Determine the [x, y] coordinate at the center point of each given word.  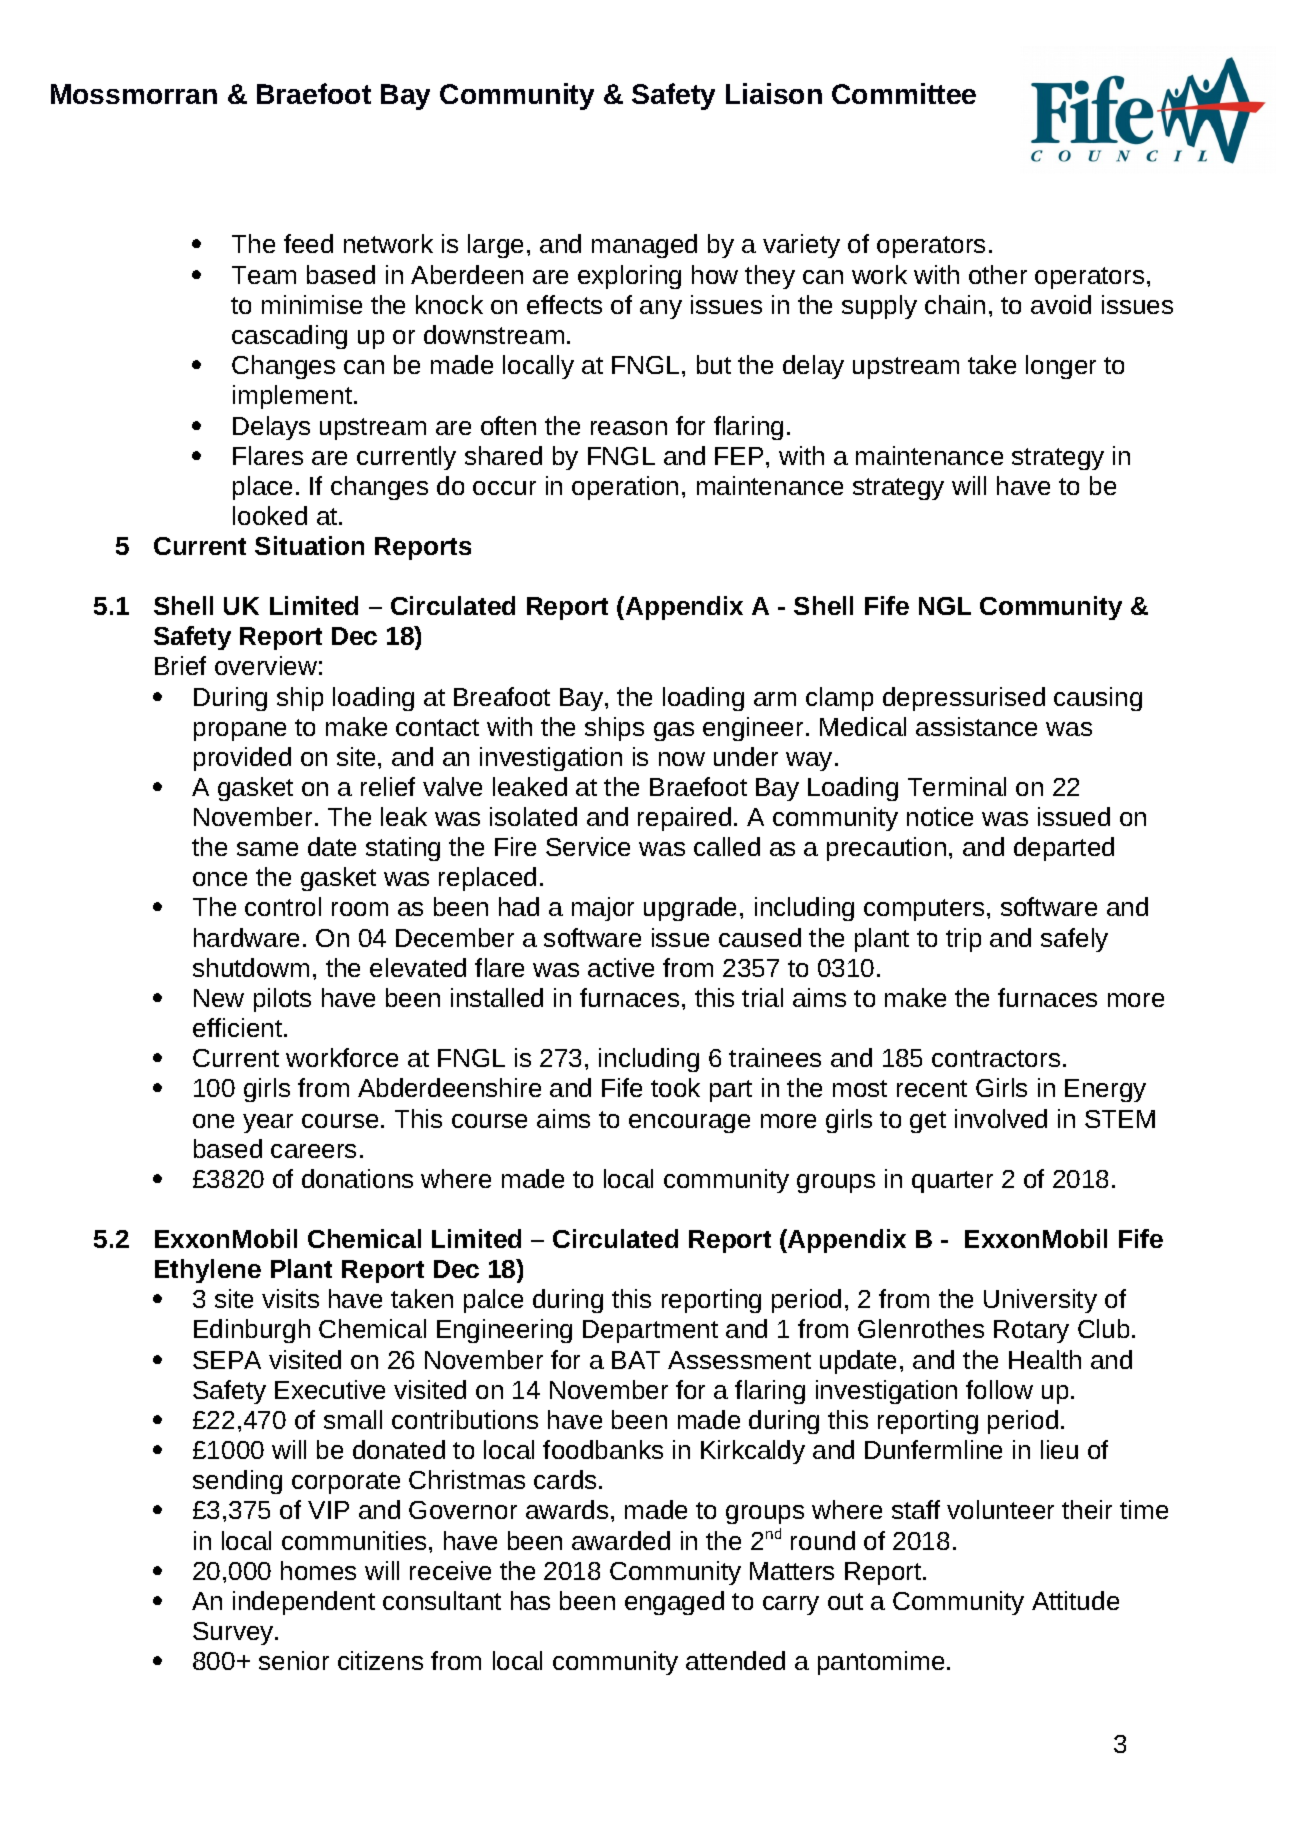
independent [304, 1603]
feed [308, 243]
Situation [309, 545]
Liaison [774, 93]
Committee [904, 93]
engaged [674, 1603]
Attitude [1075, 1600]
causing [1098, 699]
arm [775, 699]
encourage [689, 1123]
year [268, 1123]
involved [1001, 1118]
